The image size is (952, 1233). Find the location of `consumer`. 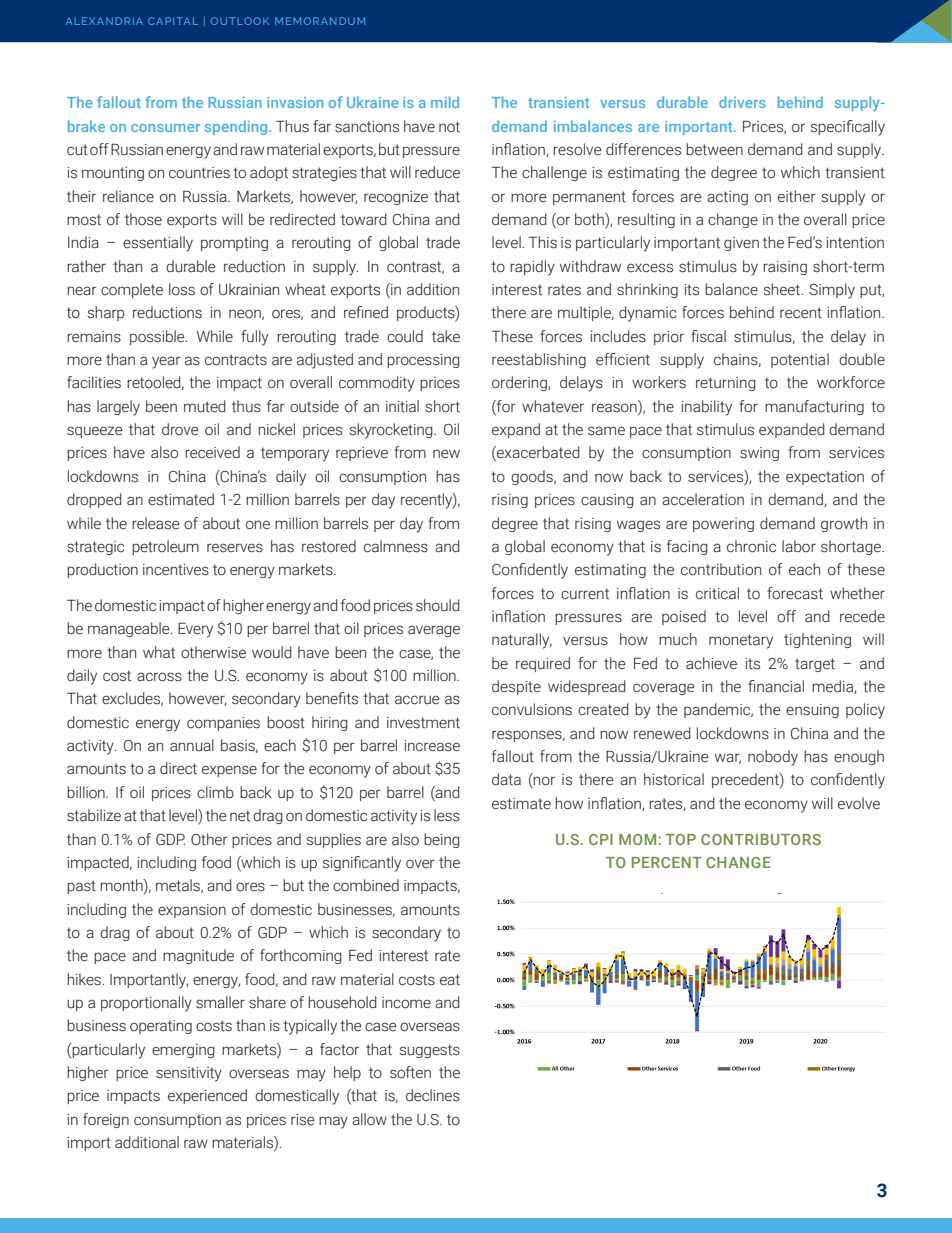

consumer is located at coordinates (165, 128).
